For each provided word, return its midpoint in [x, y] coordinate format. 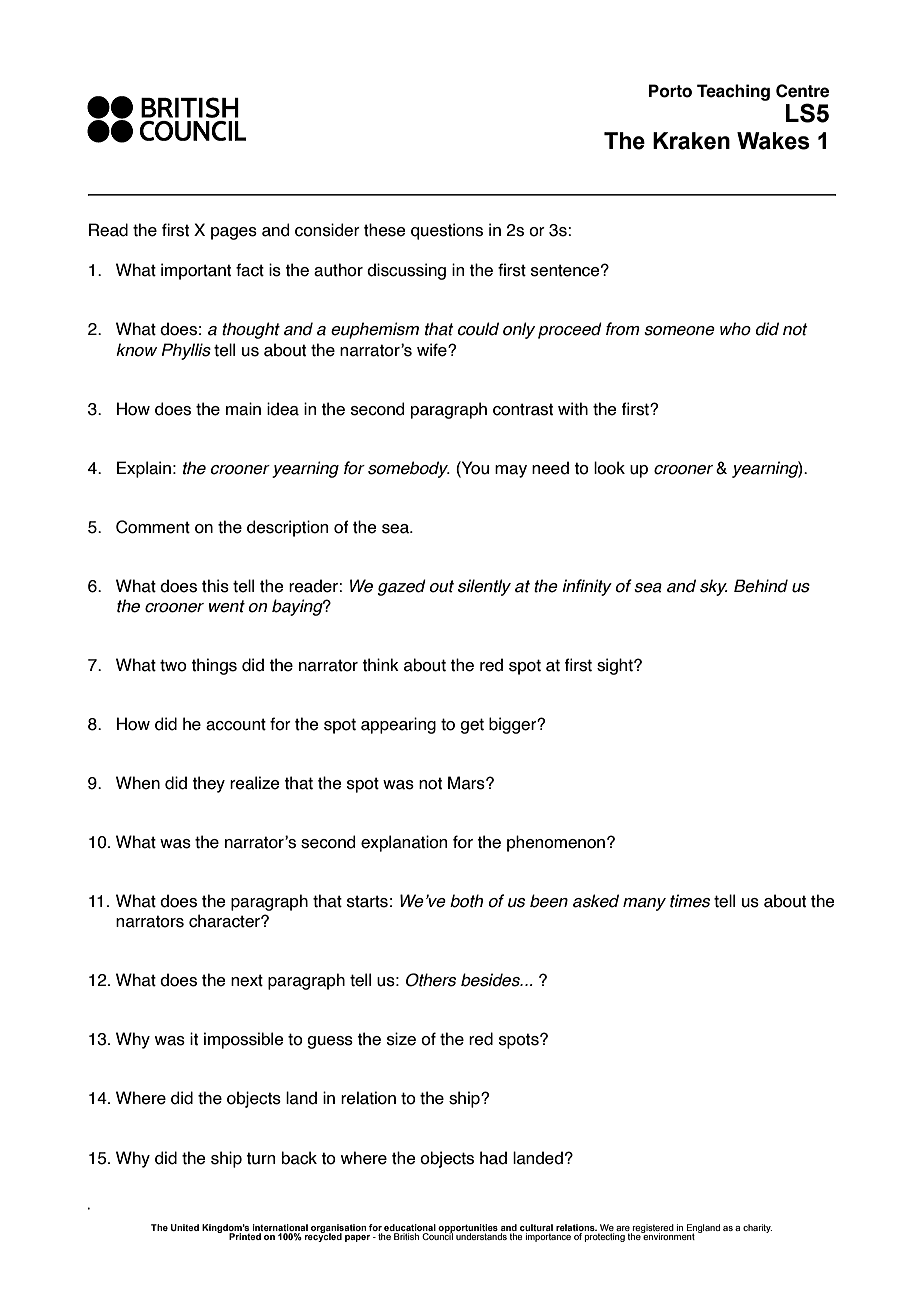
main [243, 409]
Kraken [691, 141]
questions [447, 231]
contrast [523, 409]
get [472, 726]
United [185, 1227]
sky [714, 587]
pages [234, 233]
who [735, 329]
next [247, 980]
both [466, 901]
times [690, 901]
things [214, 666]
